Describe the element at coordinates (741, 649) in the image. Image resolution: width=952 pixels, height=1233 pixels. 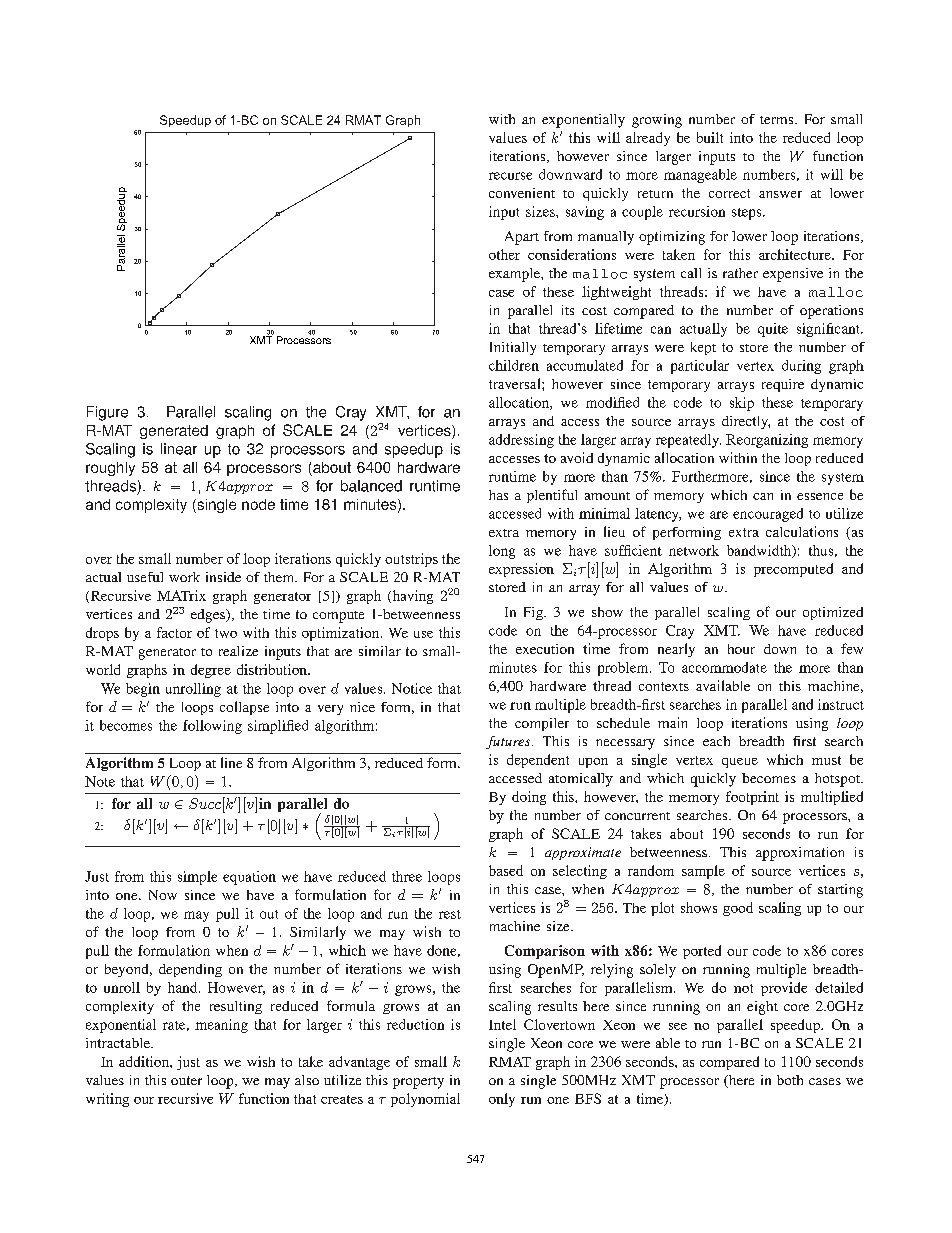
I see `hour` at that location.
